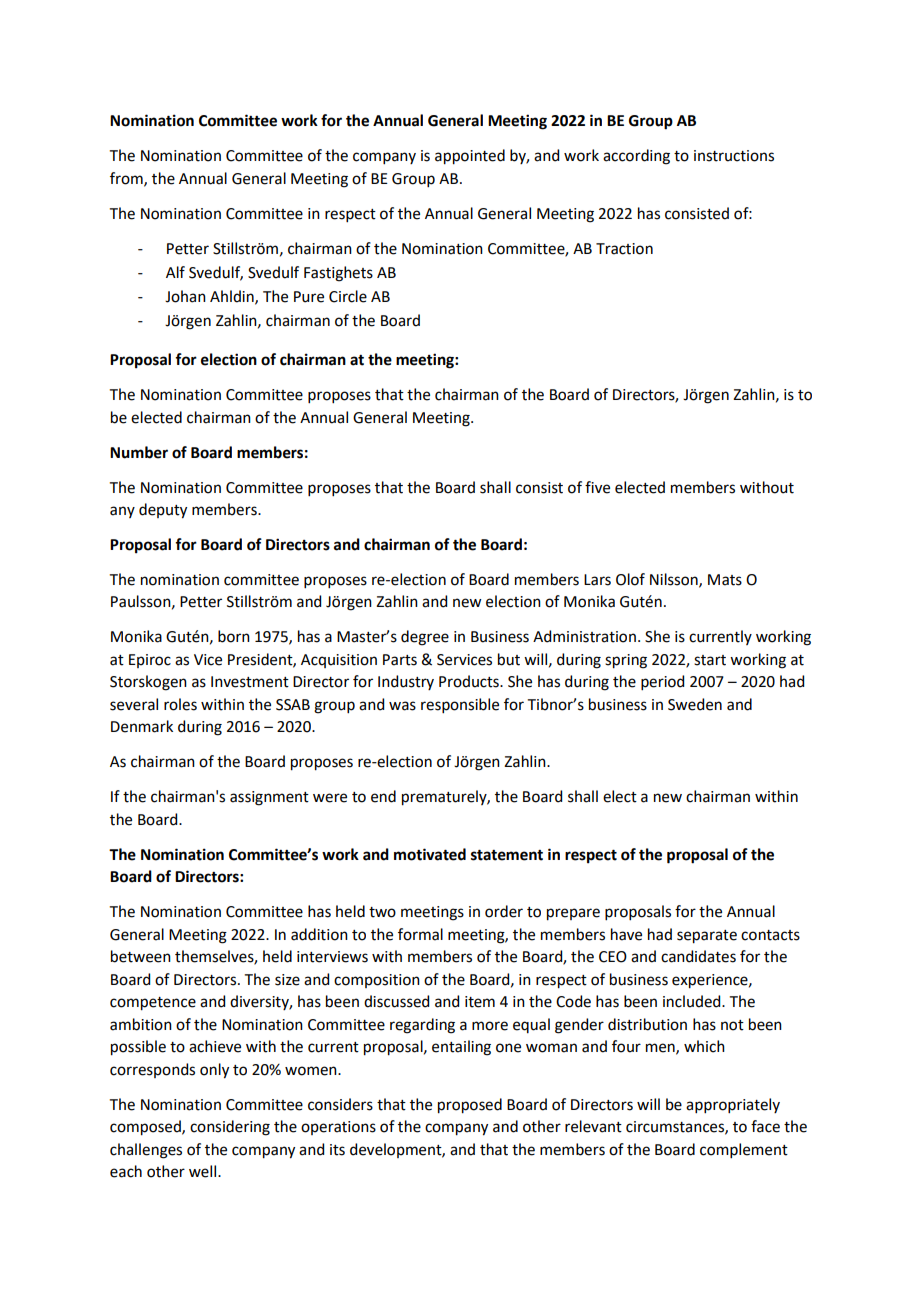  Describe the element at coordinates (230, 1128) in the screenshot. I see `considering` at that location.
